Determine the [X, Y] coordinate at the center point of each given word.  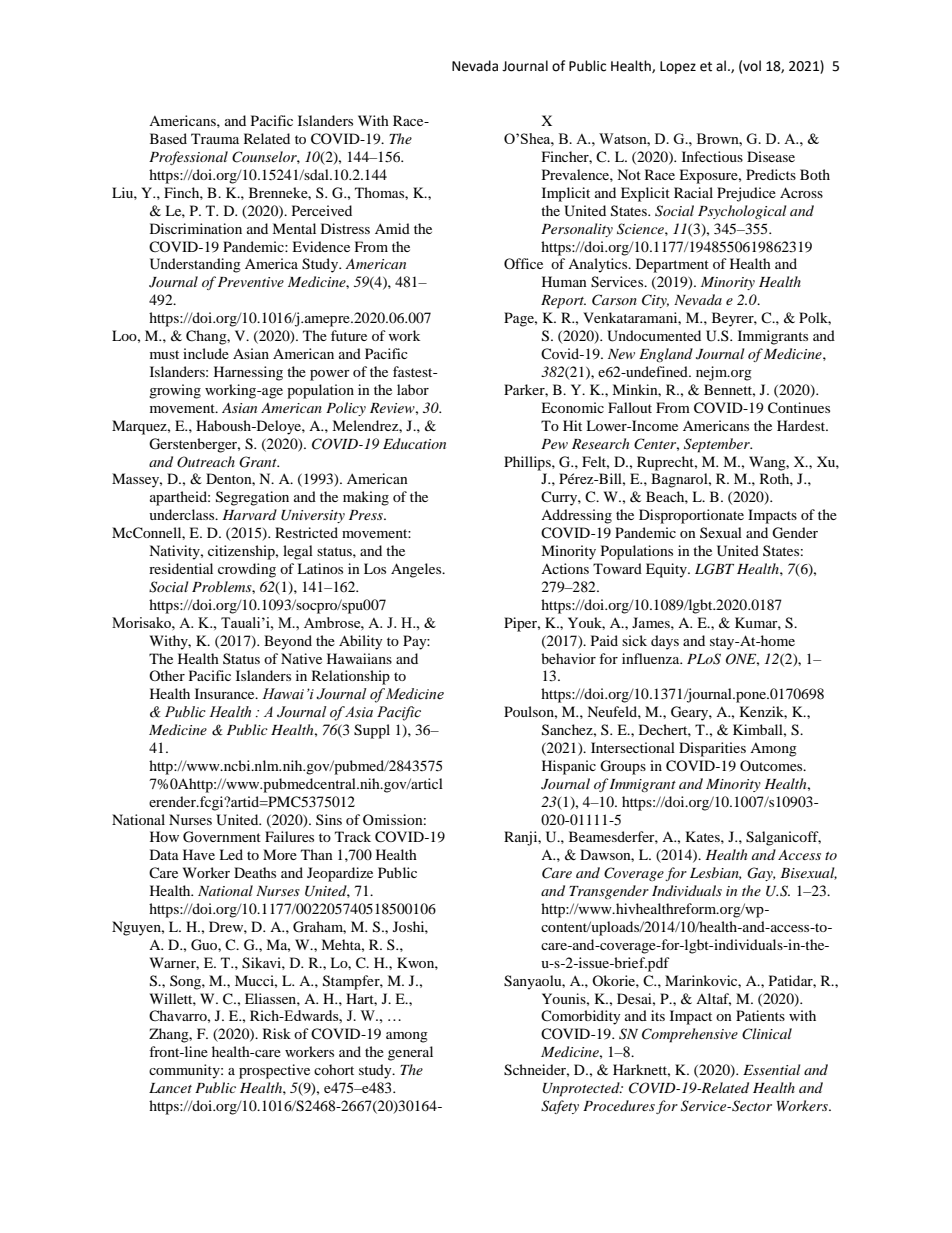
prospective [274, 1071]
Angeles [417, 570]
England [666, 355]
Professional [188, 158]
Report [563, 302]
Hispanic [569, 767]
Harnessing [248, 373]
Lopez [678, 67]
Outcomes [772, 765]
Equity [667, 570]
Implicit [566, 194]
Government [222, 837]
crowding [247, 570]
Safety [560, 1107]
